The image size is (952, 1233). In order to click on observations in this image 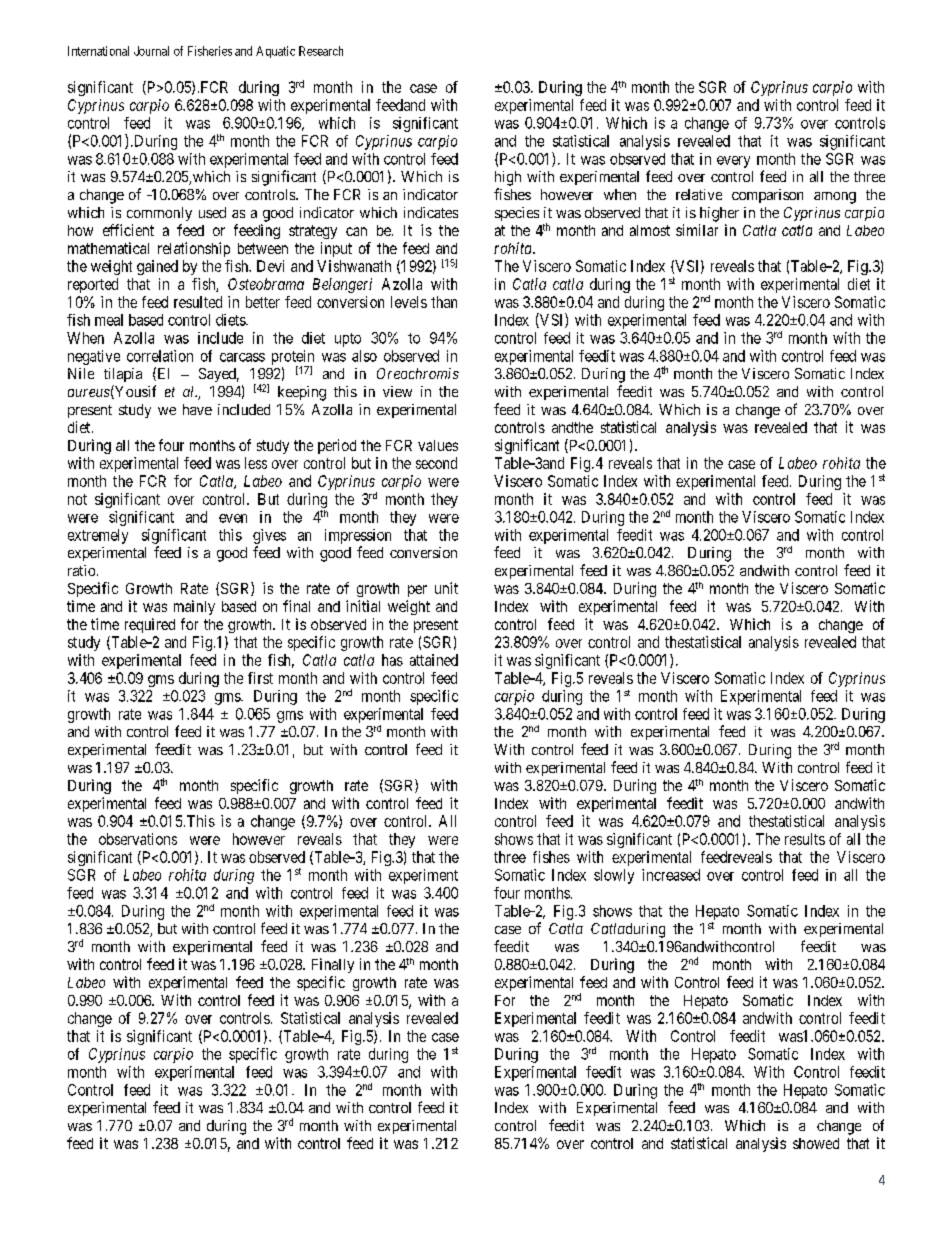, I will do `click(138, 839)`.
